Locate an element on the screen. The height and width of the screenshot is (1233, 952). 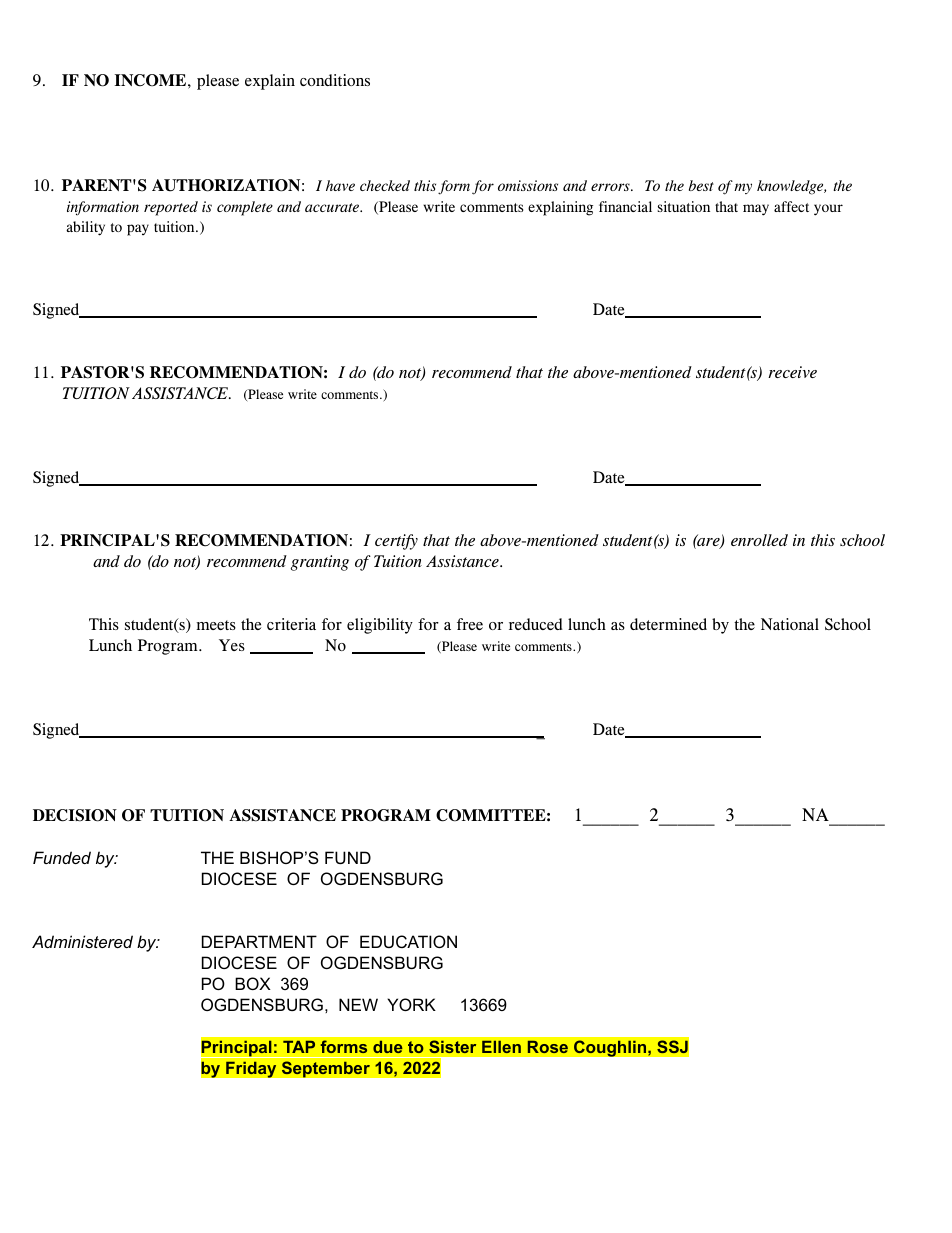
reported is located at coordinates (171, 208).
